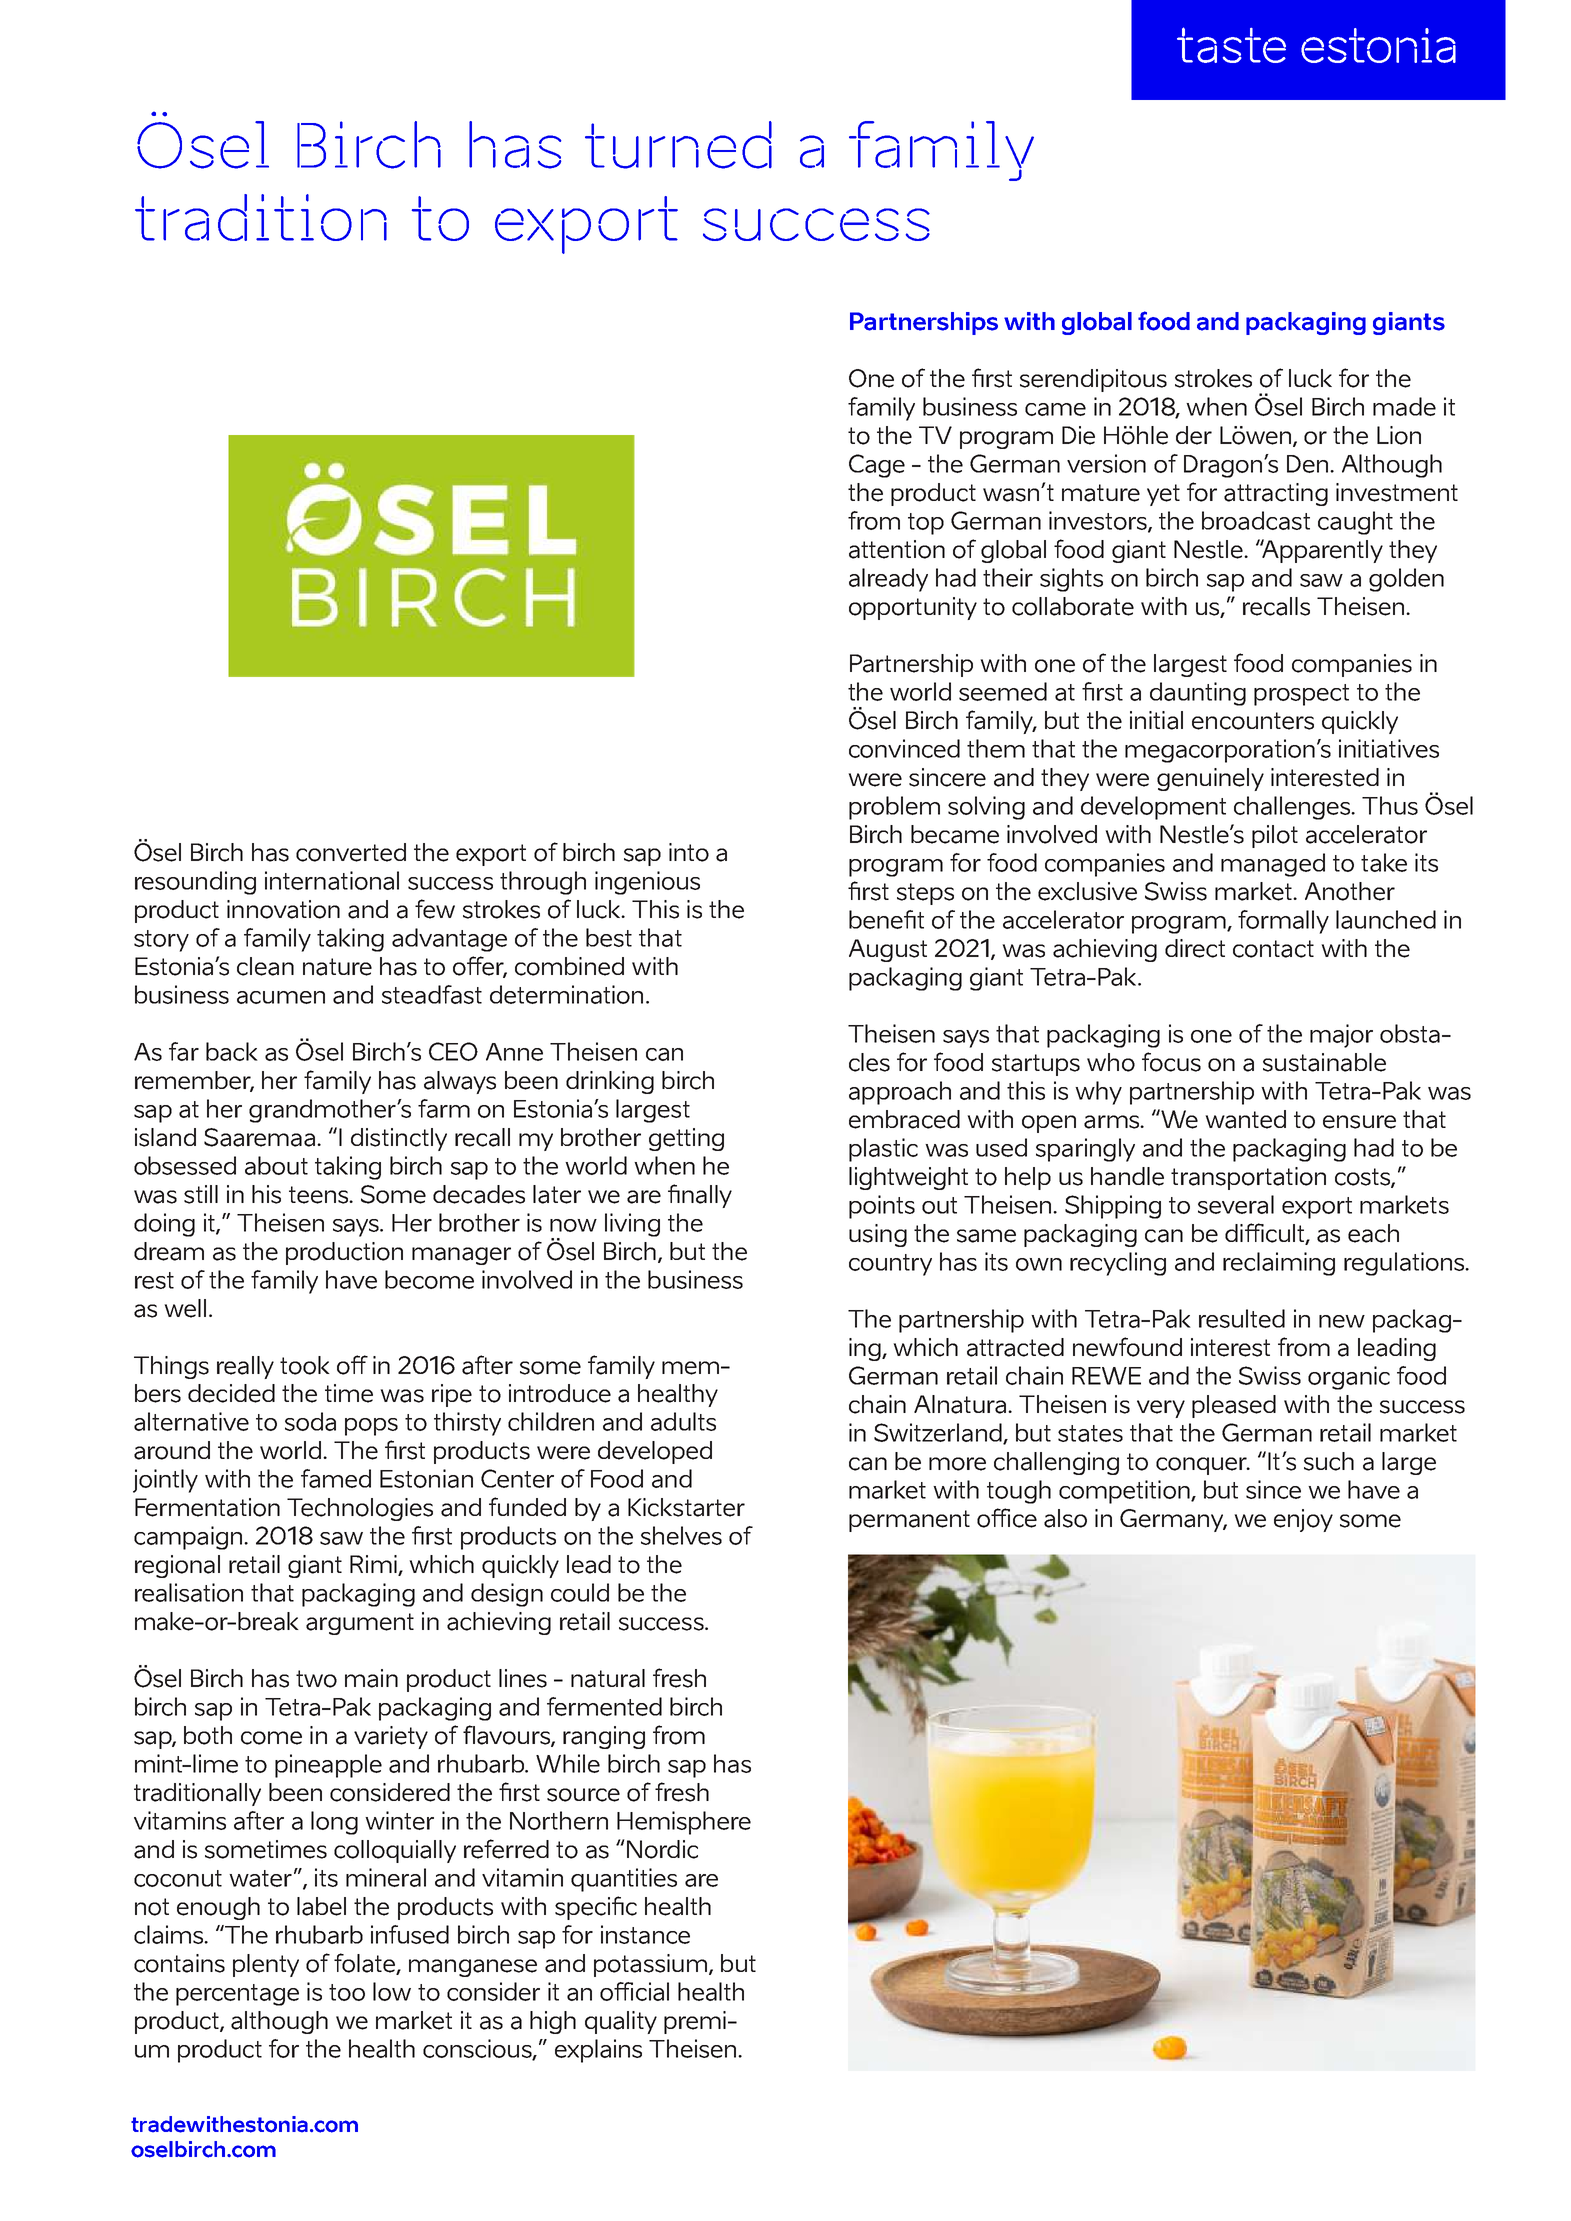 Image resolution: width=1571 pixels, height=2221 pixels. What do you see at coordinates (686, 1139) in the page?
I see `getting` at bounding box center [686, 1139].
